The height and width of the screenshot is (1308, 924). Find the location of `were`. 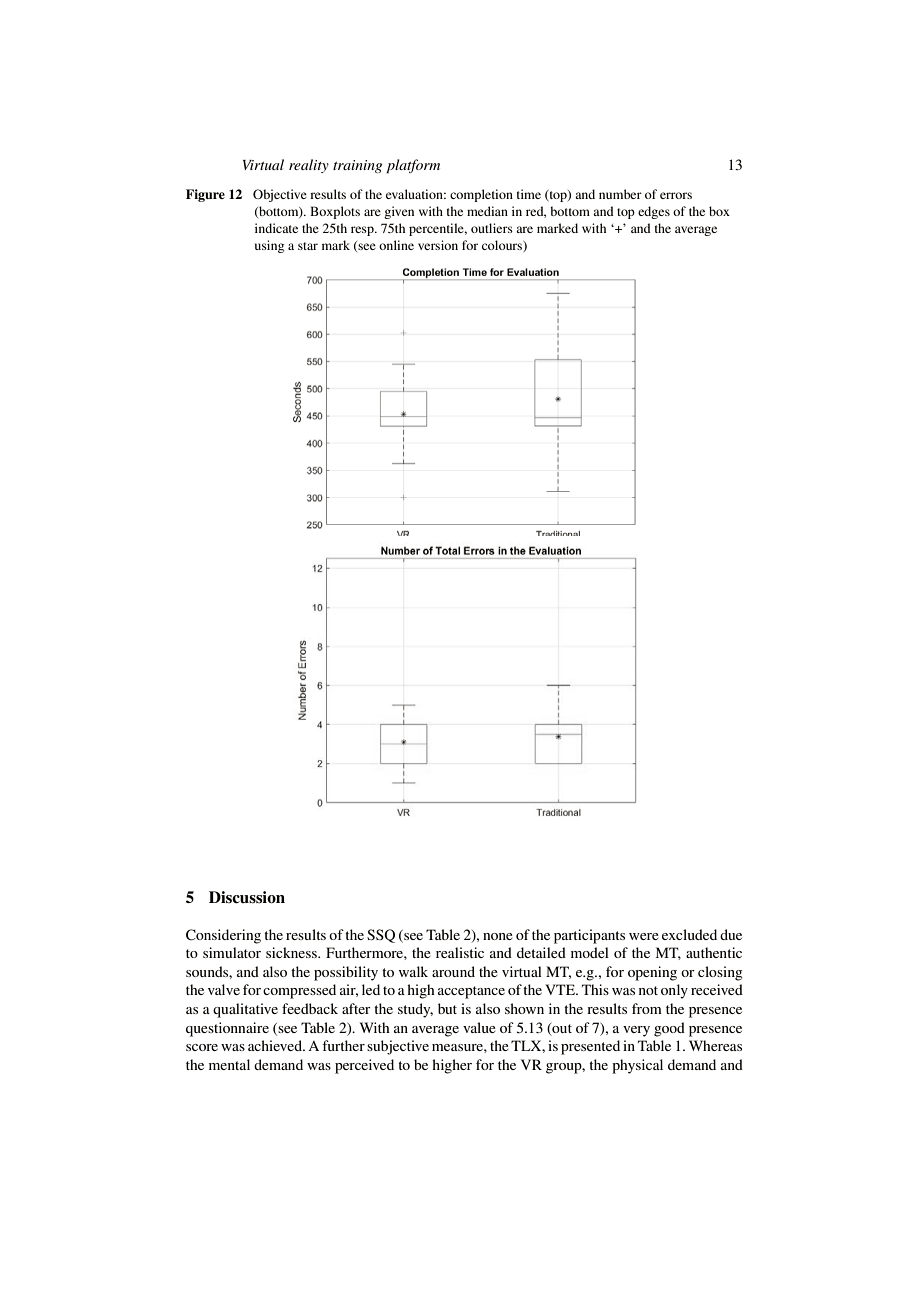

were is located at coordinates (644, 936).
